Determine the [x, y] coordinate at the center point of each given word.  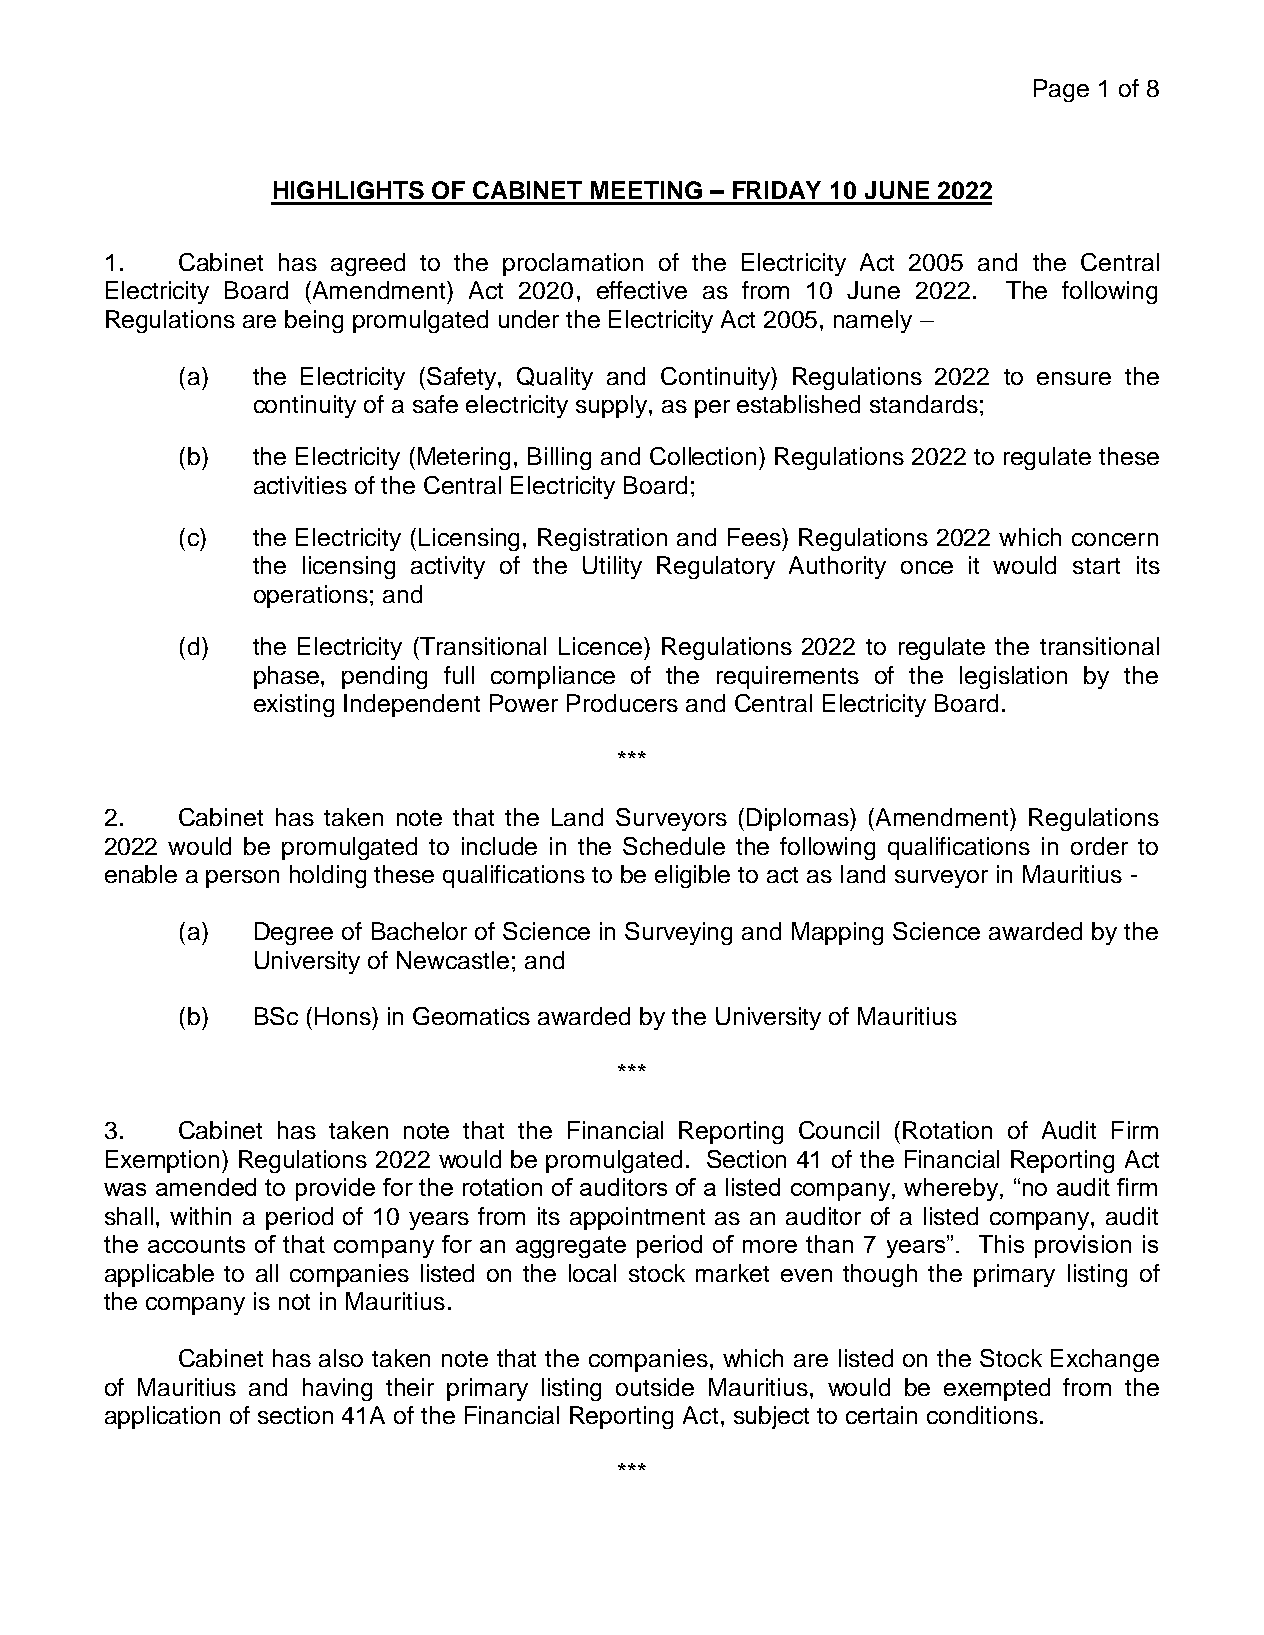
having [337, 1389]
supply [613, 406]
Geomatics [471, 1016]
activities [300, 485]
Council [839, 1130]
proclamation [573, 264]
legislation [1013, 677]
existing [294, 705]
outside [655, 1387]
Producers [622, 703]
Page [1061, 90]
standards [924, 404]
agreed [368, 264]
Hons [344, 1016]
